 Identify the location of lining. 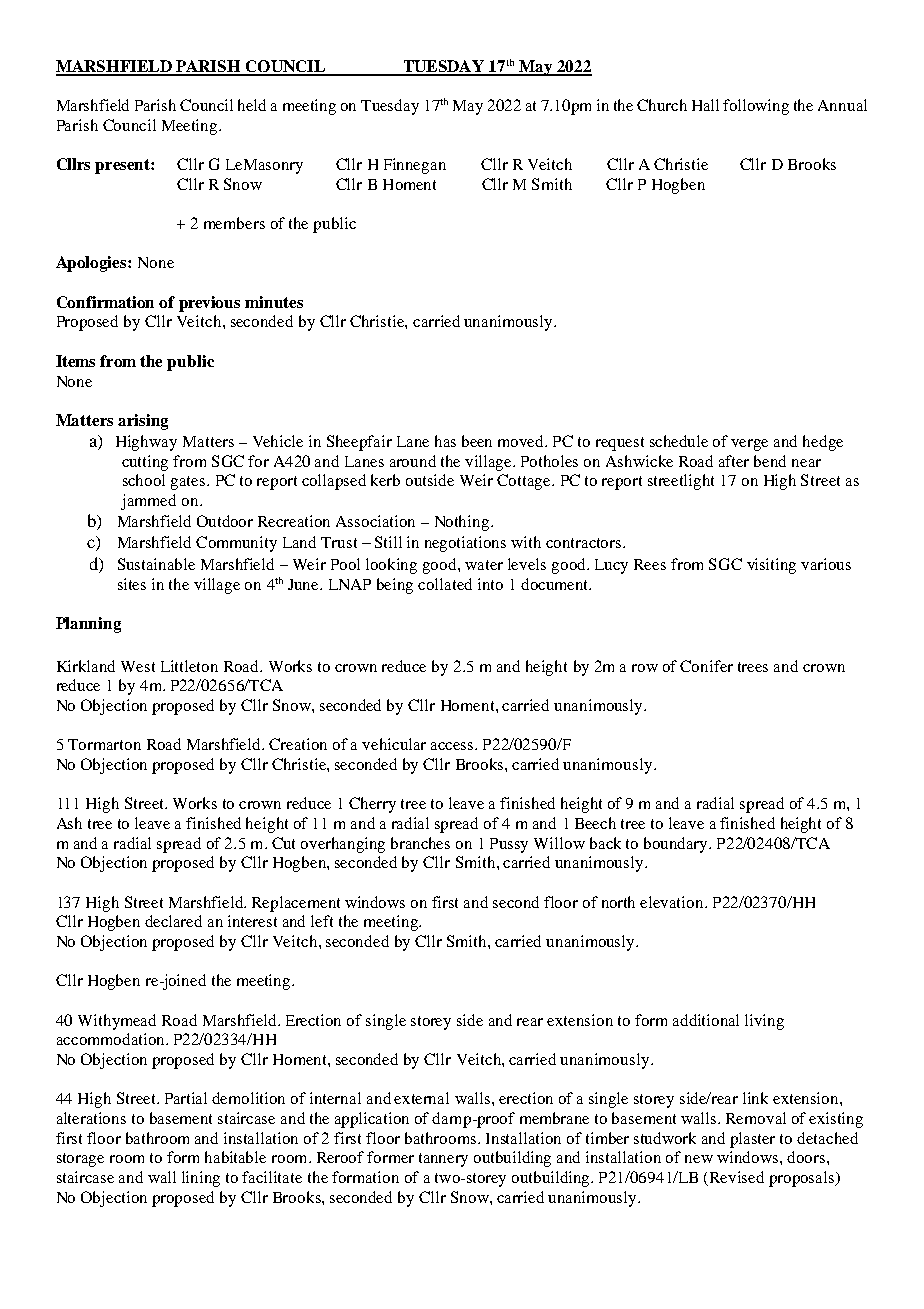
(201, 1179).
